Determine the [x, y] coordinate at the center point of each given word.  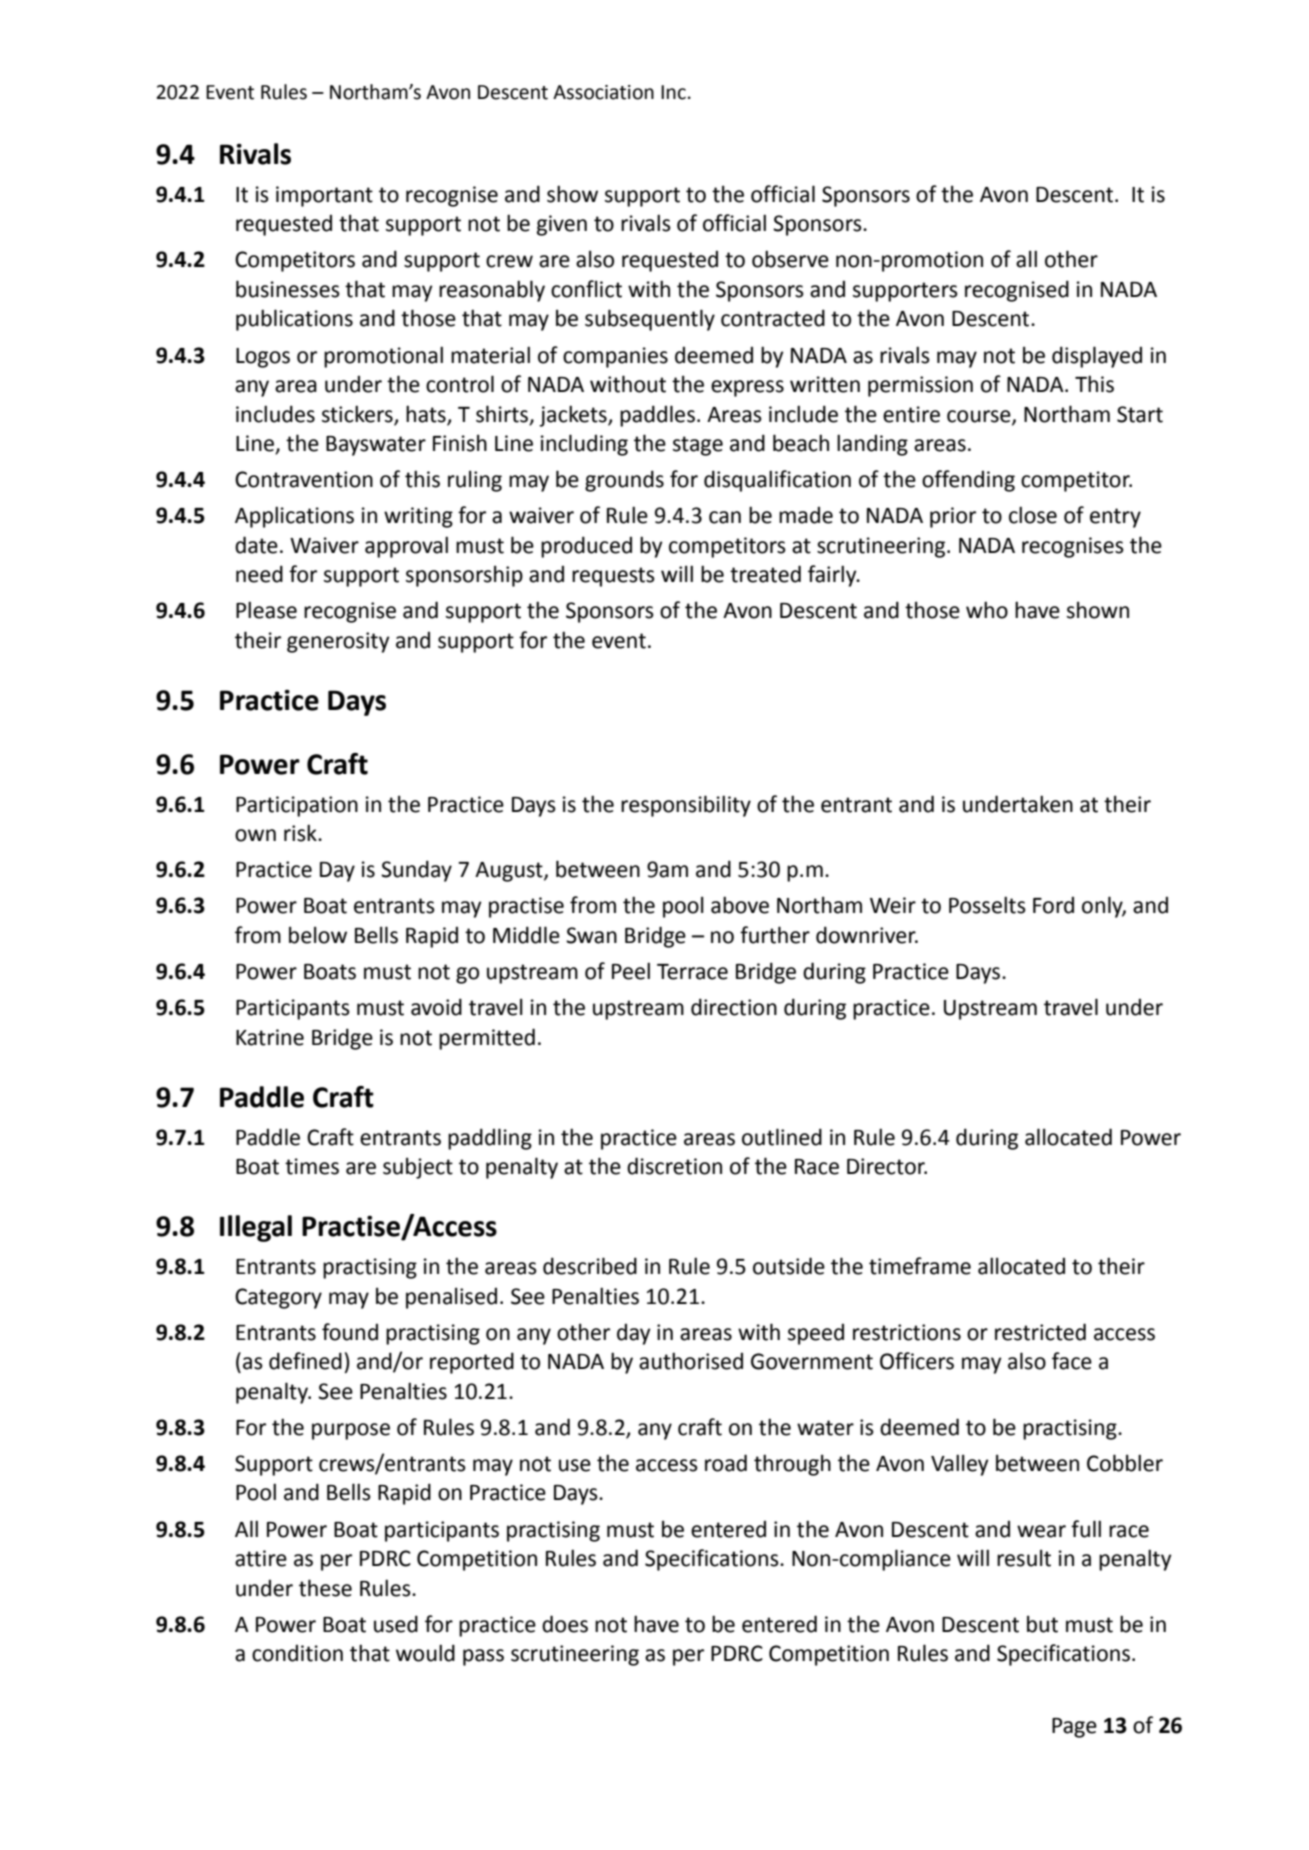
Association [603, 92]
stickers [357, 414]
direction [734, 1007]
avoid [436, 1007]
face [1072, 1361]
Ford [1053, 905]
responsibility [686, 806]
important [324, 196]
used [396, 1624]
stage [698, 446]
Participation [297, 806]
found [350, 1332]
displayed [1097, 357]
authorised [691, 1361]
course [980, 417]
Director [887, 1166]
